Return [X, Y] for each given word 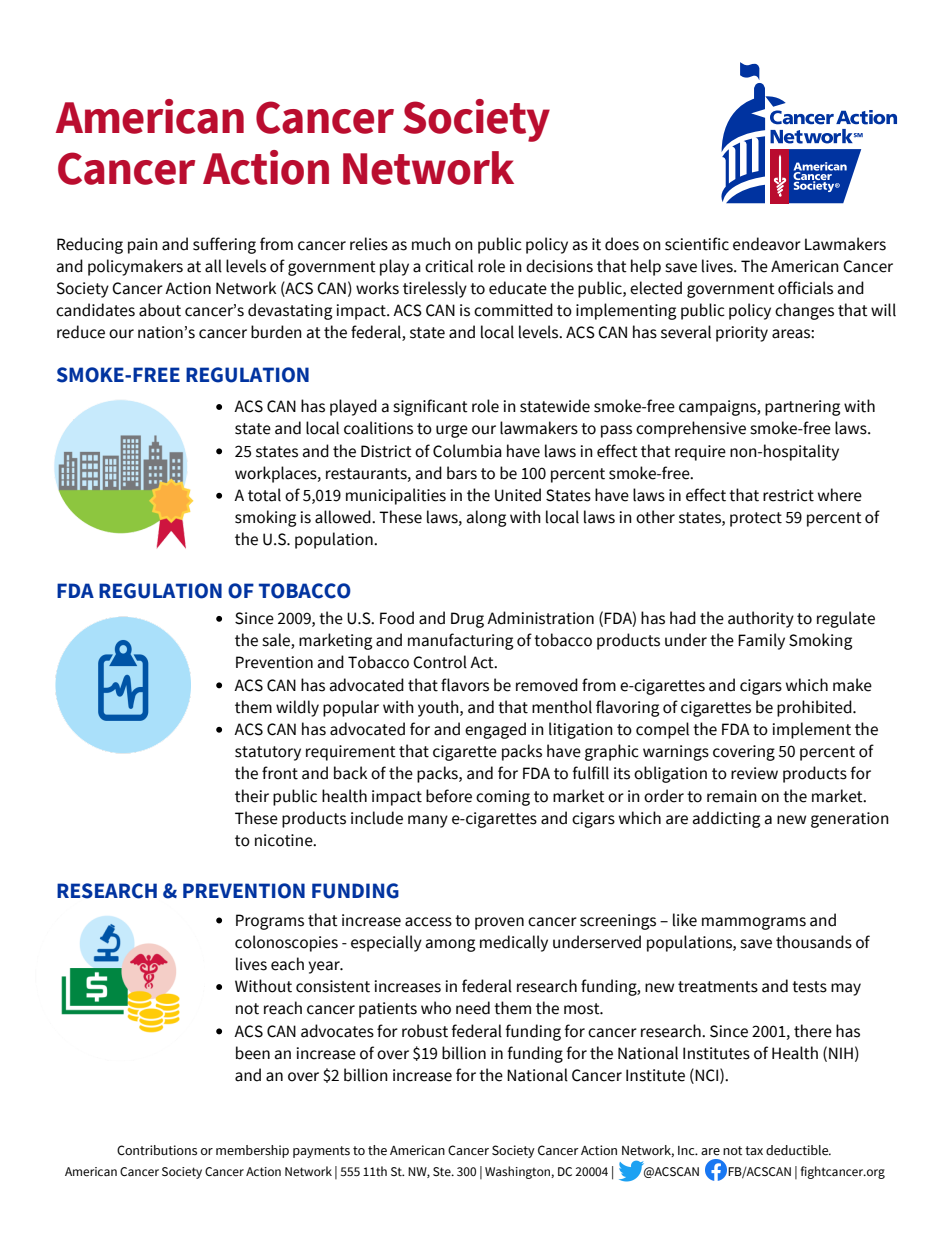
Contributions [157, 1150]
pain [143, 246]
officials [805, 288]
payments [321, 1152]
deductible [798, 1150]
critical [449, 266]
